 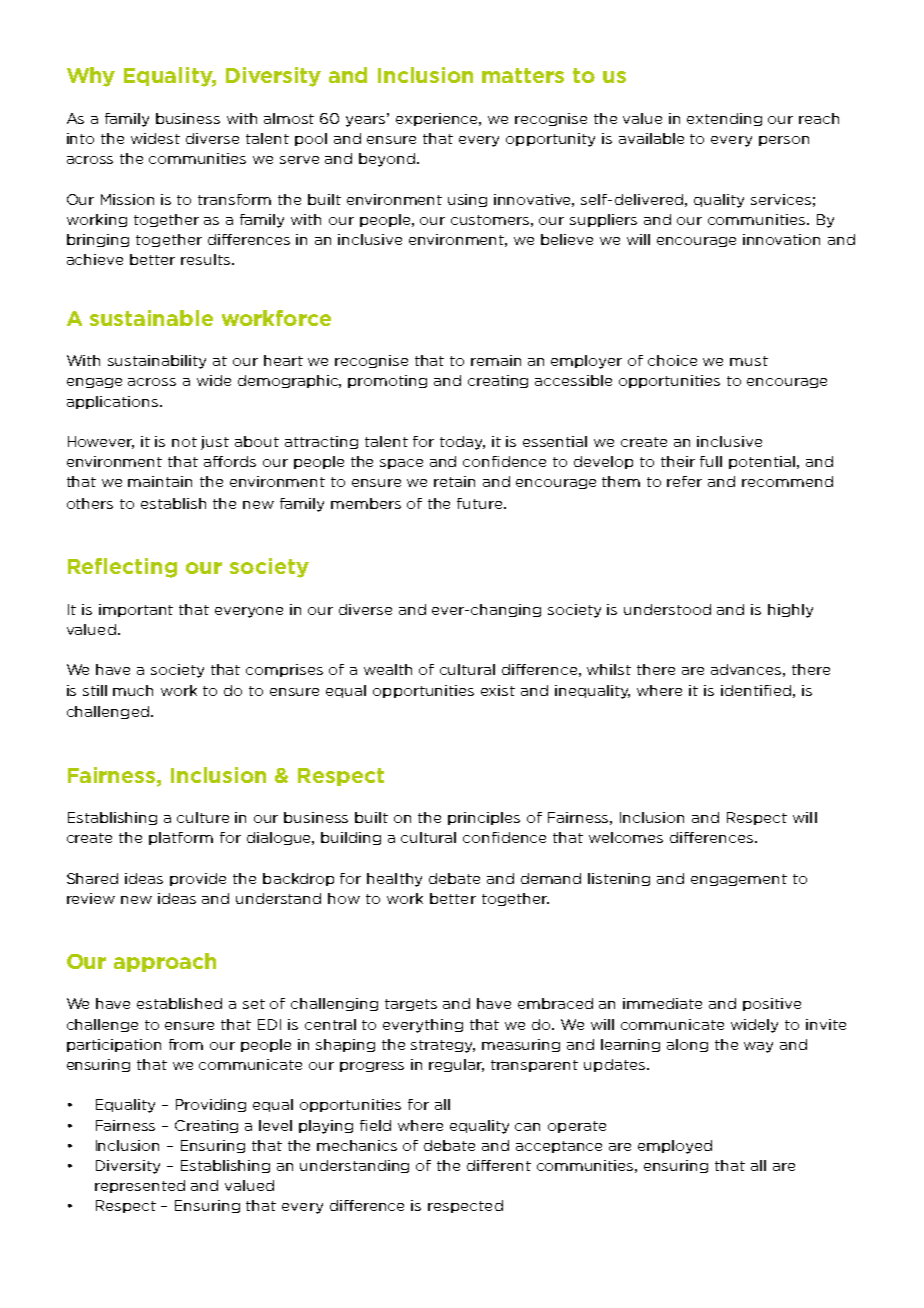 I want to click on represented, so click(x=140, y=1186).
